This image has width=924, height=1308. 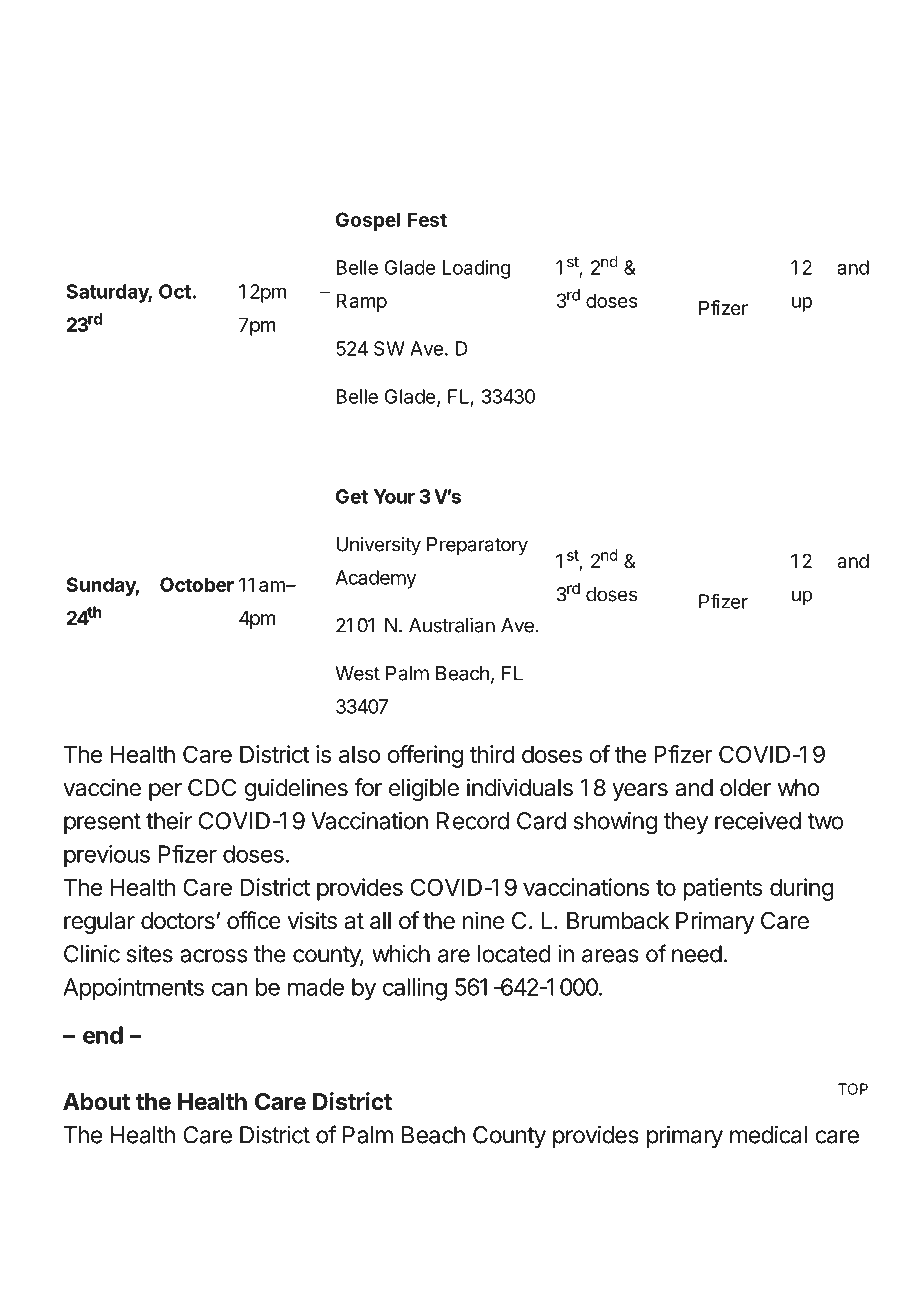 What do you see at coordinates (476, 269) in the image?
I see `Loading` at bounding box center [476, 269].
